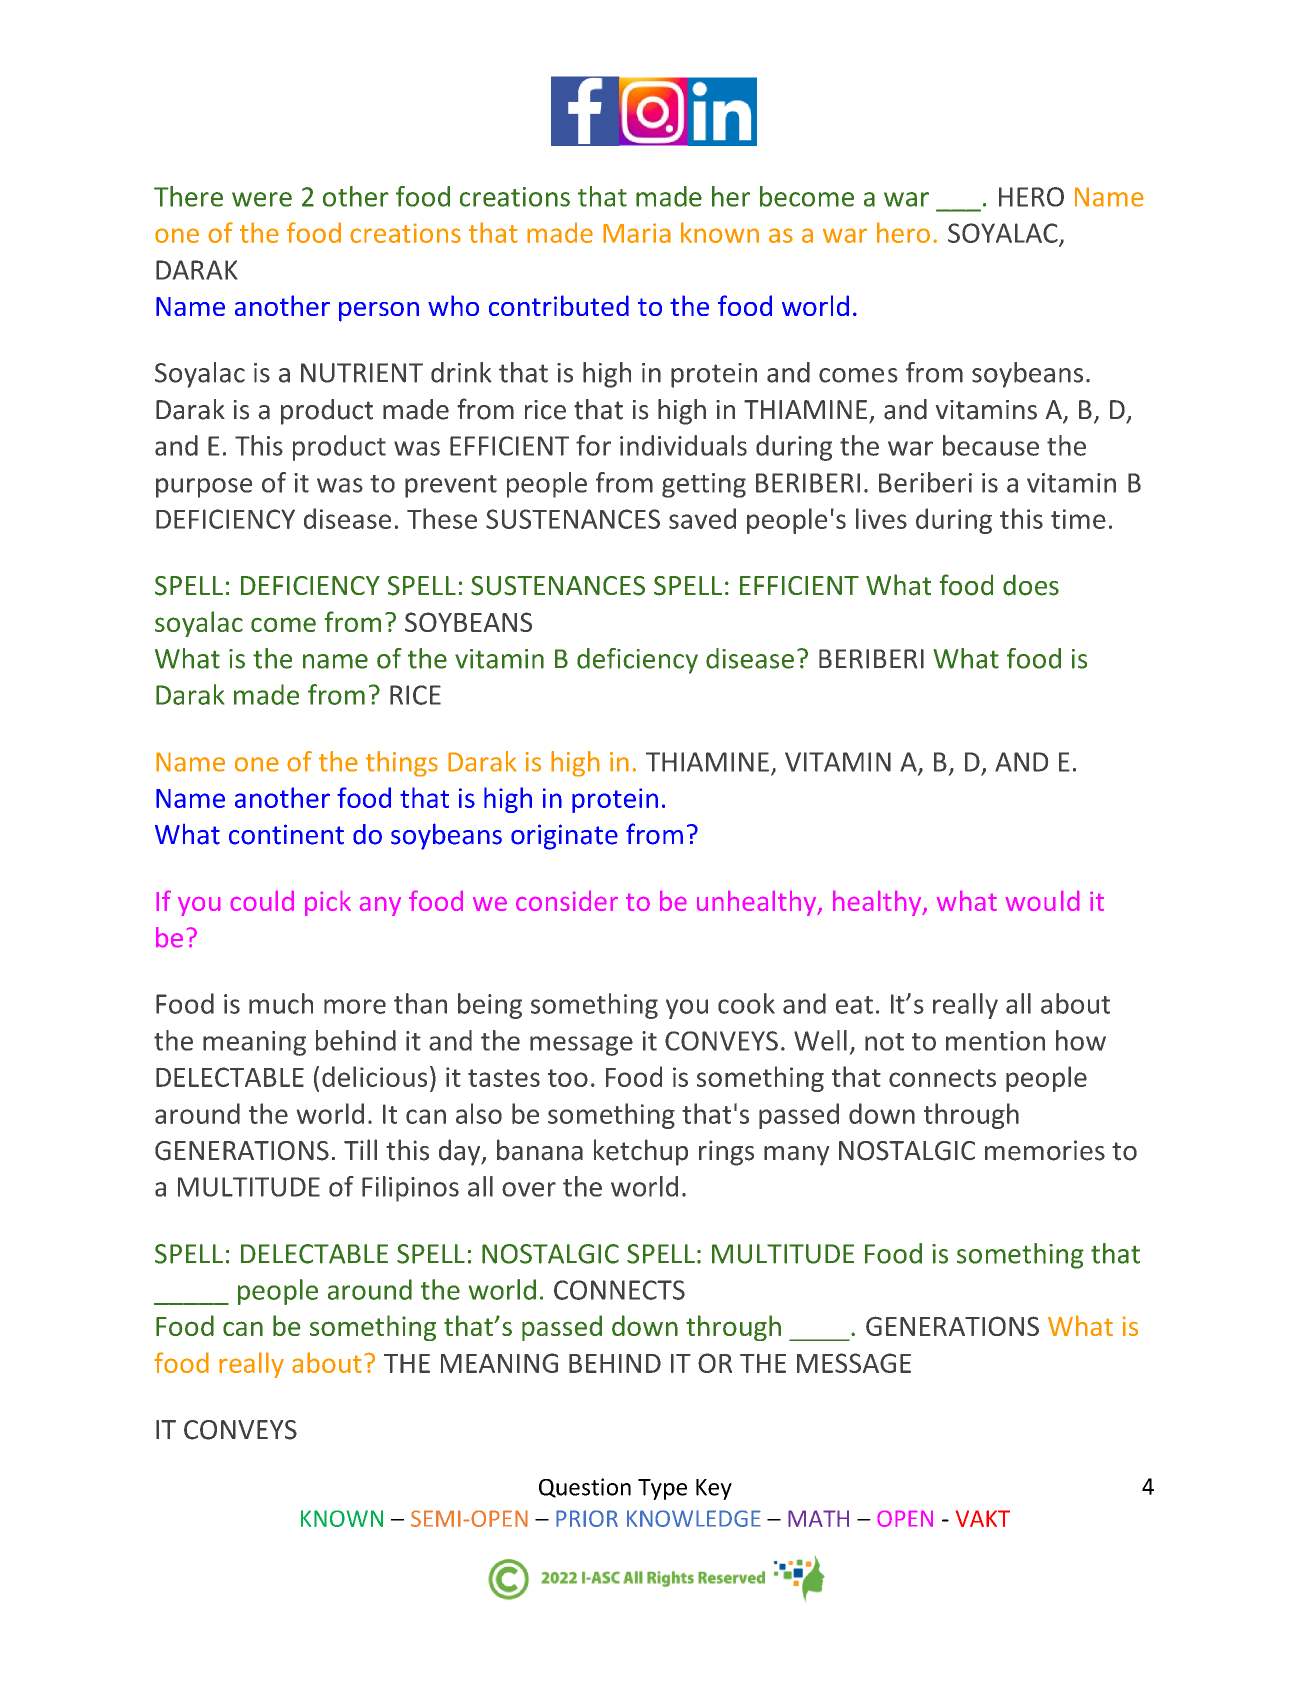 Image resolution: width=1308 pixels, height=1693 pixels. I want to click on Question, so click(585, 1488).
